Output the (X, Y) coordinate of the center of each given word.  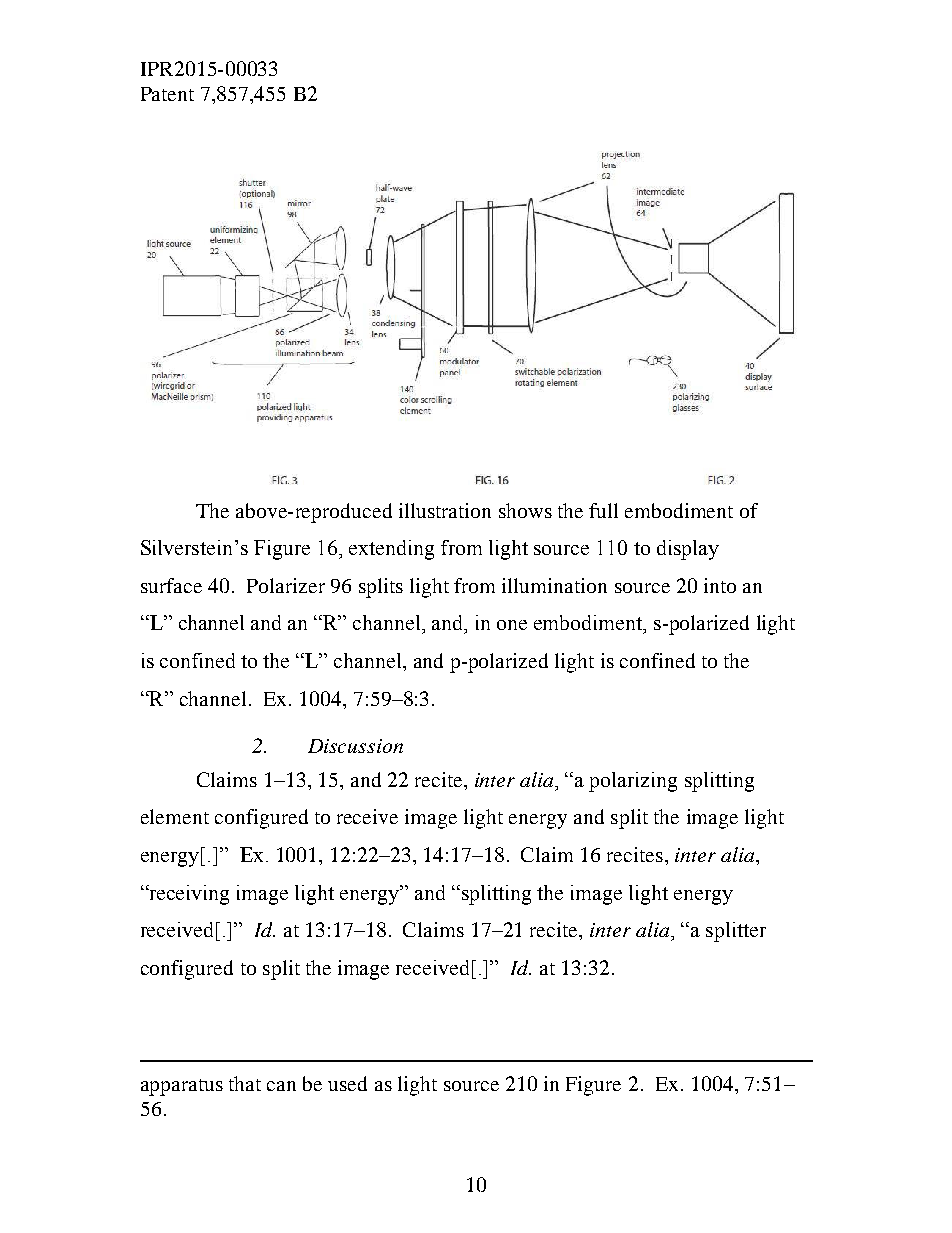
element (175, 816)
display (688, 550)
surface (171, 585)
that (245, 1083)
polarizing (633, 782)
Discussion (355, 746)
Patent (167, 94)
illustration (445, 510)
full (603, 510)
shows (525, 510)
